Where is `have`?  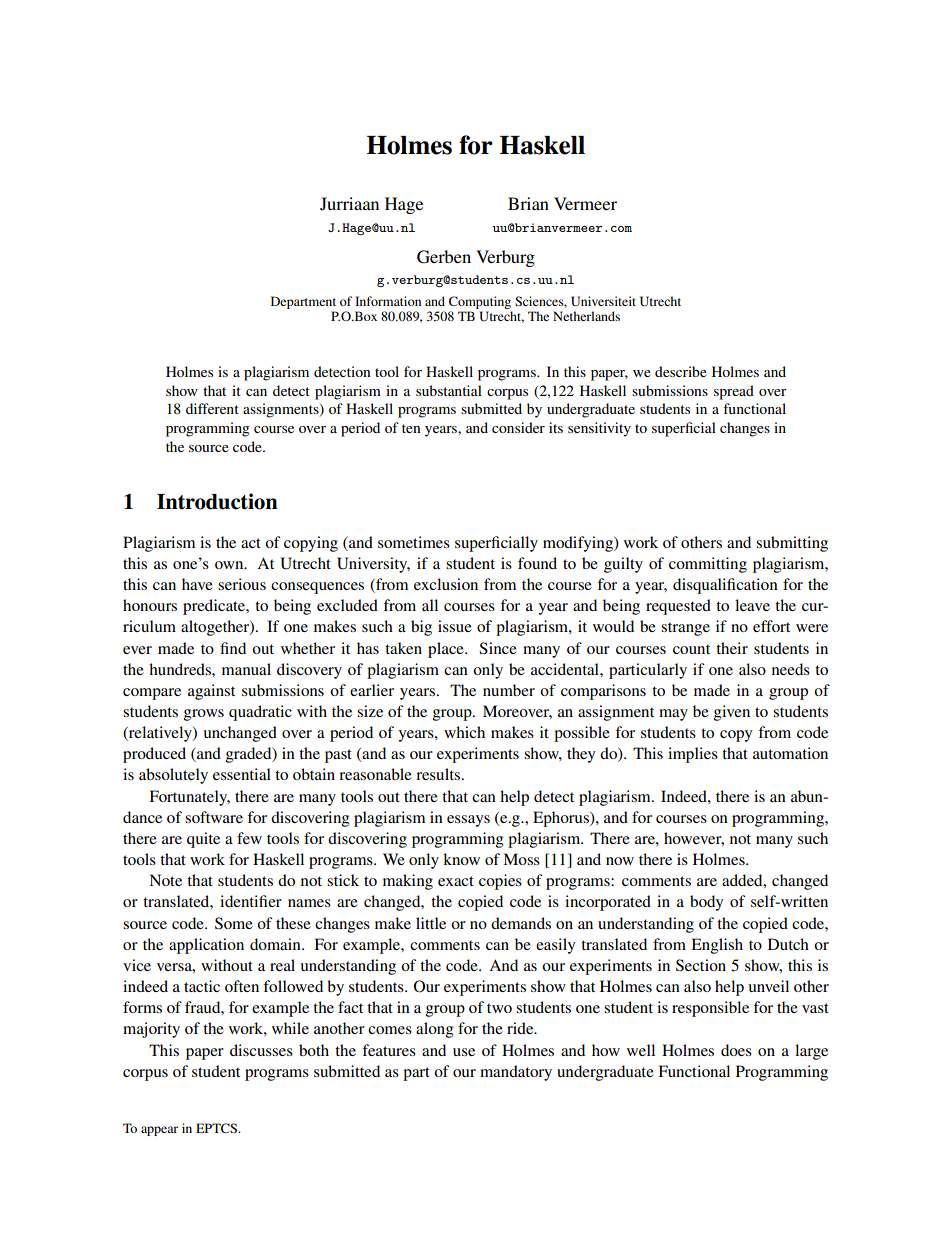
have is located at coordinates (197, 584).
